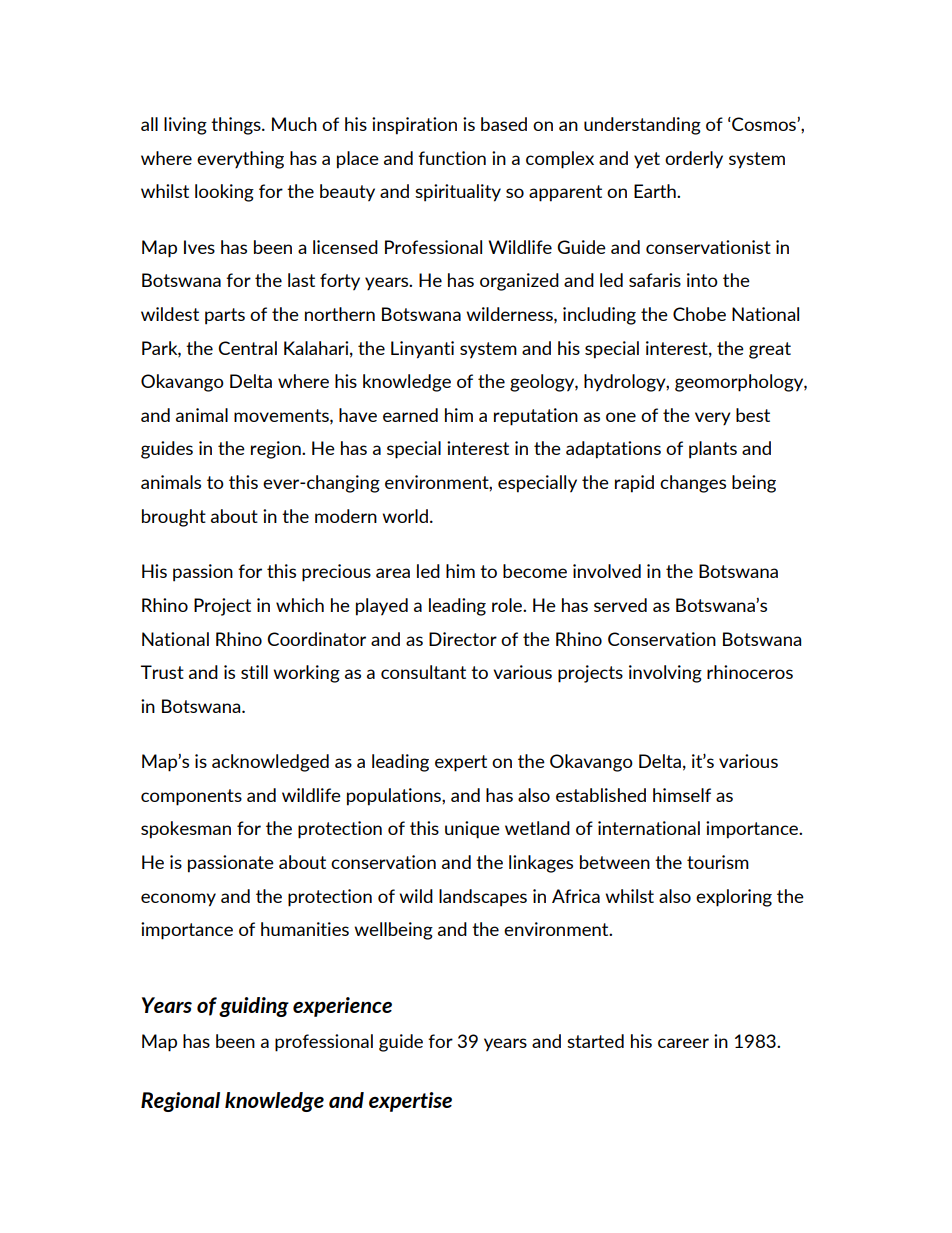  I want to click on guiding, so click(254, 1007).
